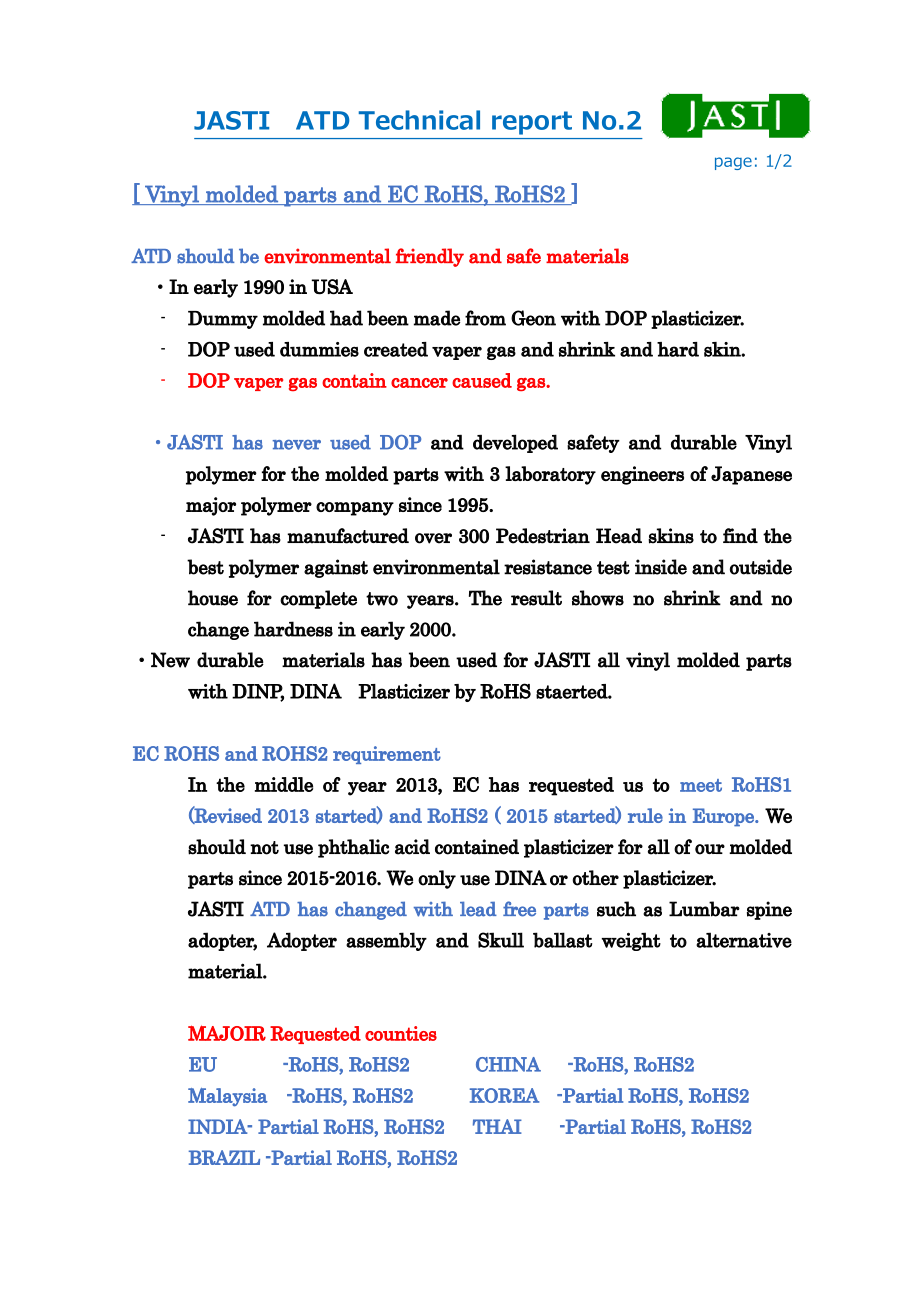  I want to click on never, so click(297, 445).
